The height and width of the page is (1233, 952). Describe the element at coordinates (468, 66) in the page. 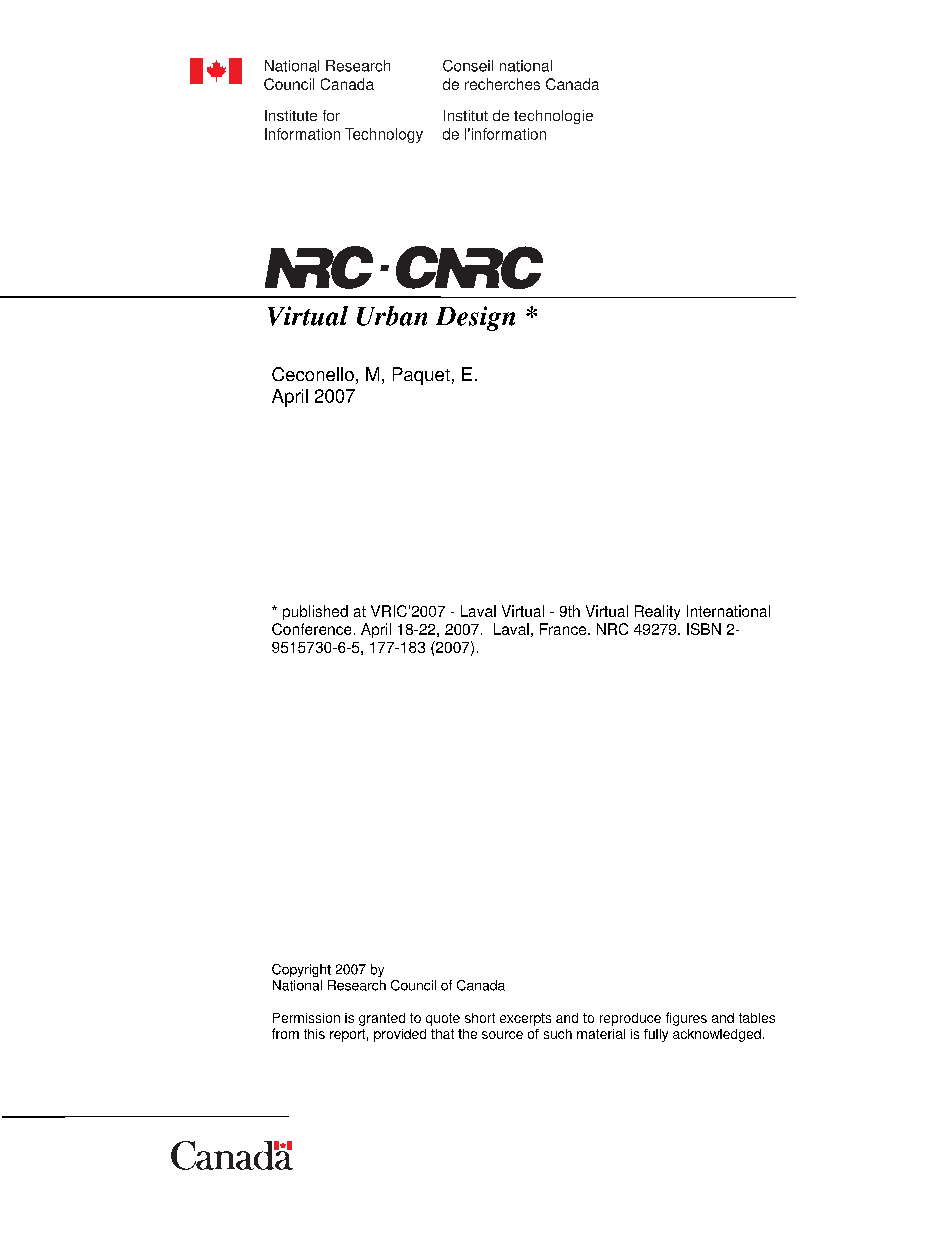

I see `Conseil` at that location.
